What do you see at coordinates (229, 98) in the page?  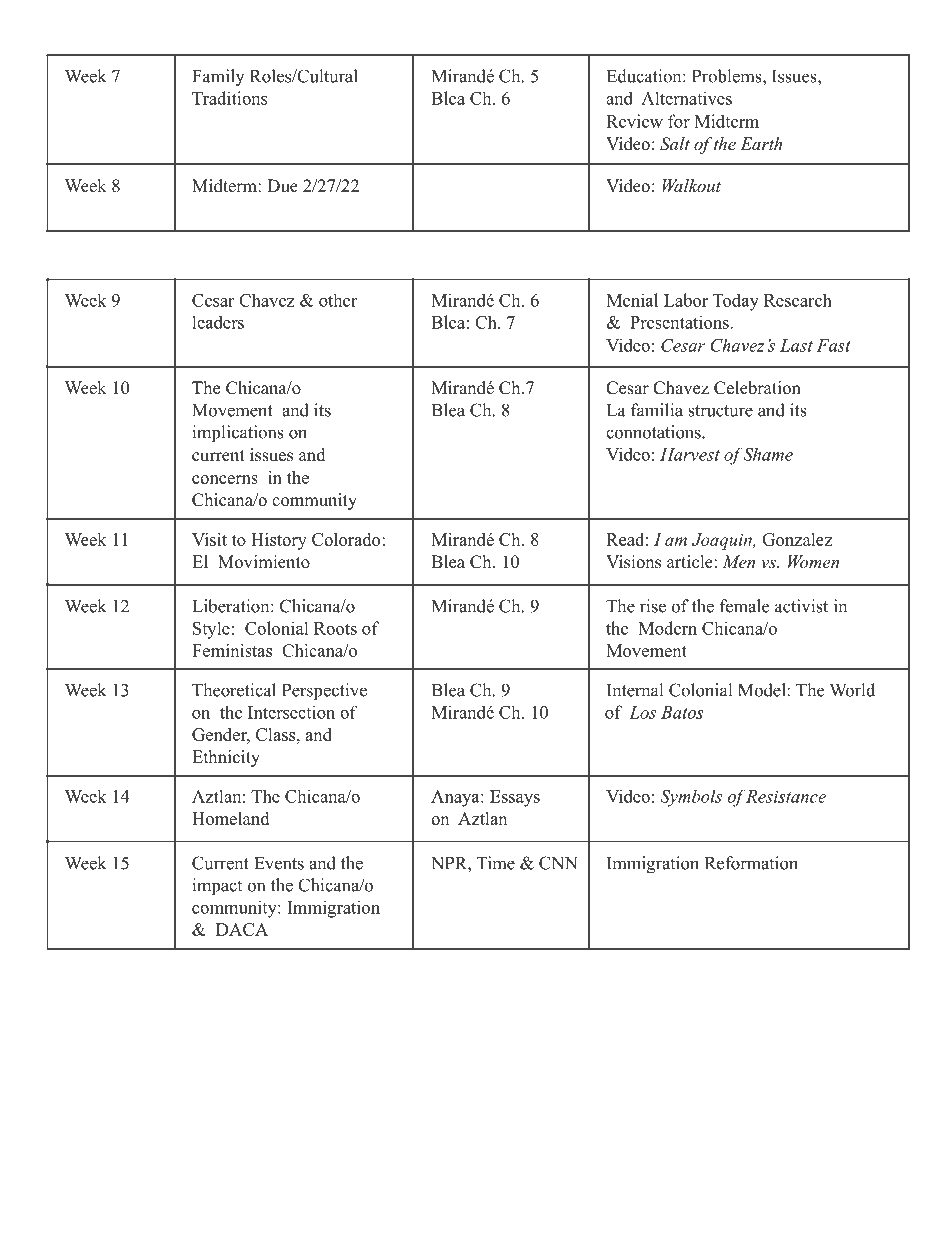 I see `Traditions` at bounding box center [229, 98].
